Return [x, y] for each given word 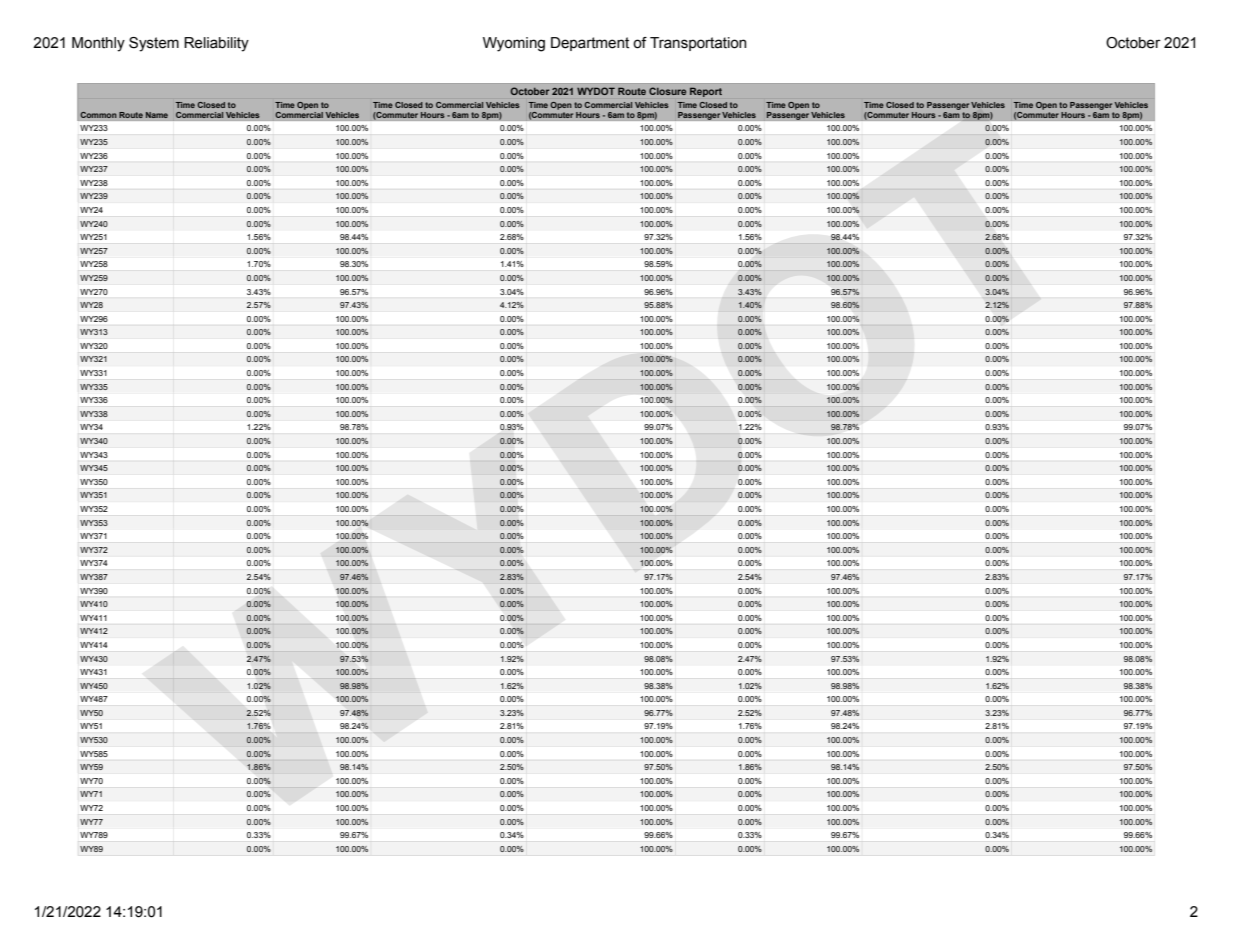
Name [157, 115]
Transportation [698, 44]
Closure [667, 91]
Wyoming [514, 44]
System [154, 44]
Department [590, 44]
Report [706, 92]
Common [98, 115]
